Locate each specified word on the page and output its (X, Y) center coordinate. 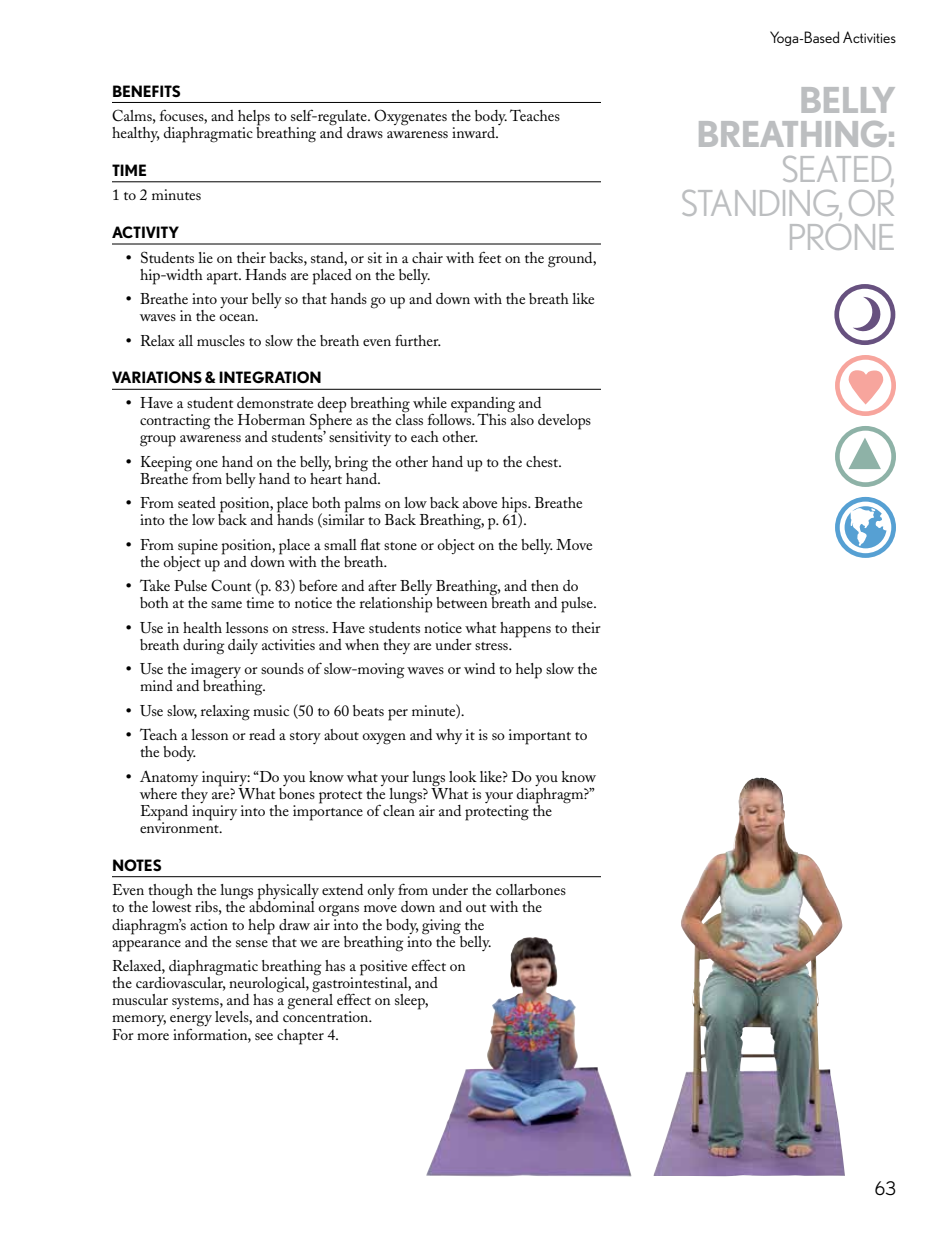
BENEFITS (146, 91)
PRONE (842, 237)
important (540, 737)
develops (564, 422)
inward (475, 132)
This (493, 418)
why (449, 736)
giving (441, 927)
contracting (175, 422)
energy (191, 1022)
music (271, 710)
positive (383, 969)
